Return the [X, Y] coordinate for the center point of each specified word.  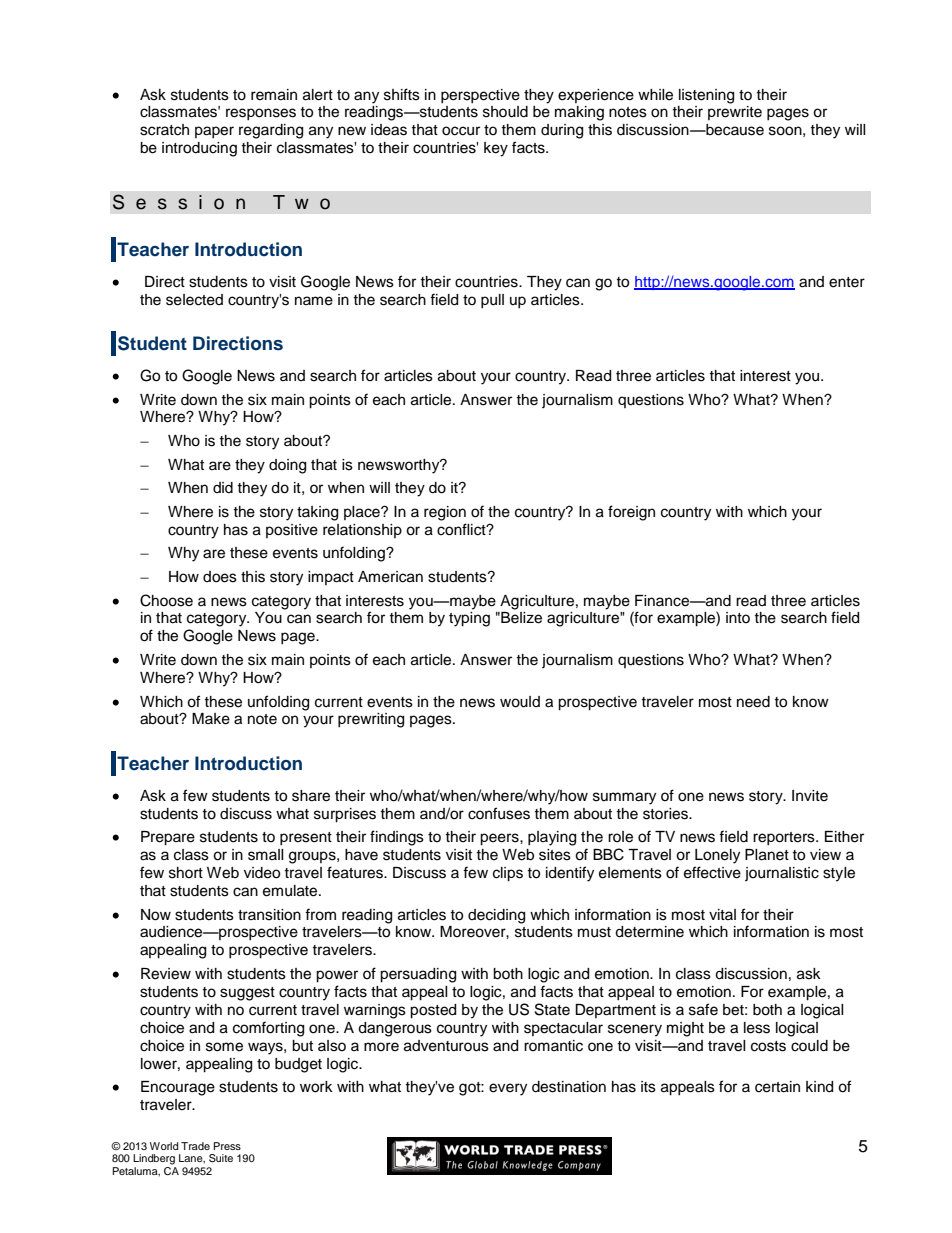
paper [214, 132]
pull [492, 301]
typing [469, 619]
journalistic [782, 874]
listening [706, 96]
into [738, 617]
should [505, 112]
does [220, 577]
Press [227, 1146]
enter [847, 282]
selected [194, 300]
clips [508, 874]
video [262, 873]
